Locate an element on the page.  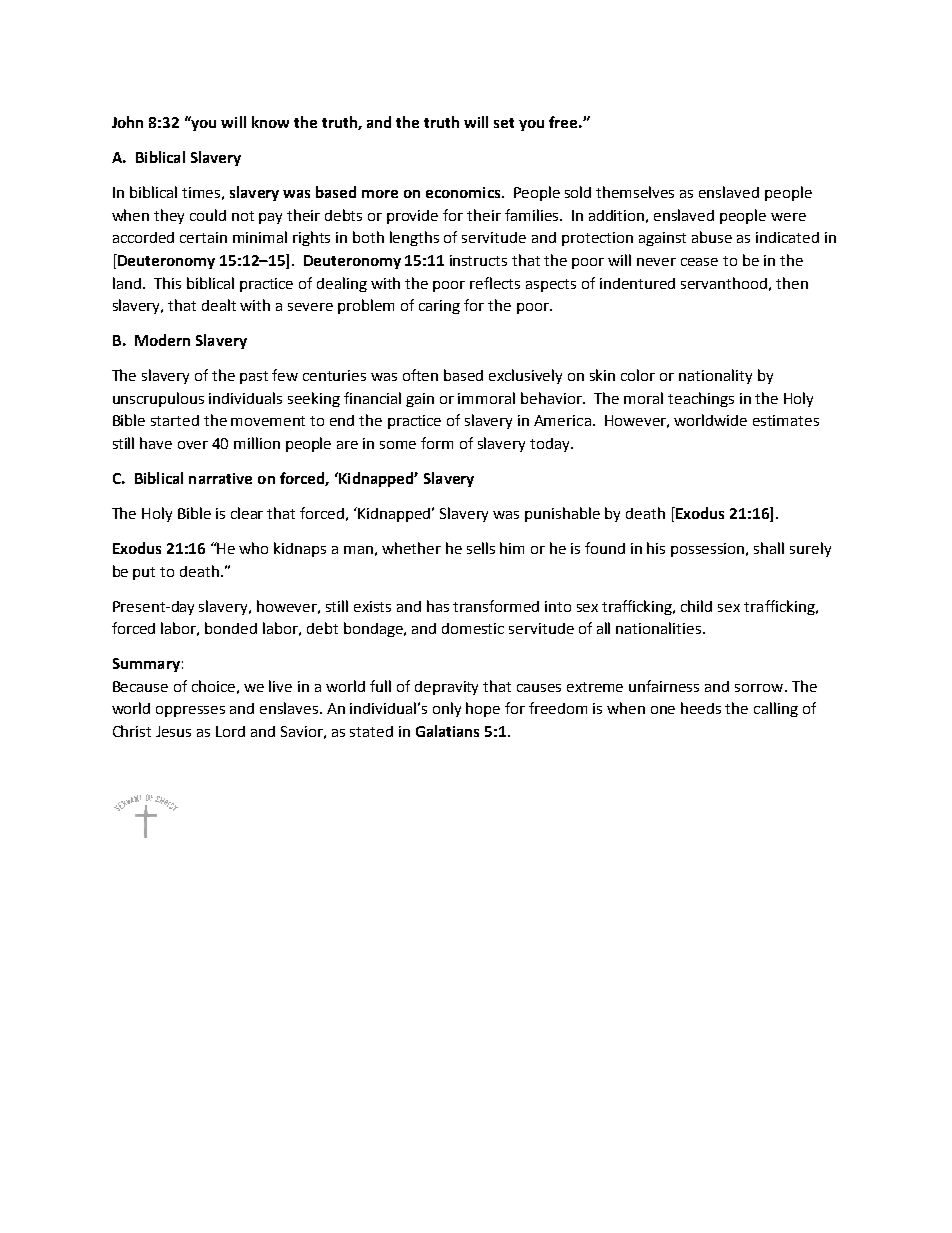
hope is located at coordinates (483, 709).
